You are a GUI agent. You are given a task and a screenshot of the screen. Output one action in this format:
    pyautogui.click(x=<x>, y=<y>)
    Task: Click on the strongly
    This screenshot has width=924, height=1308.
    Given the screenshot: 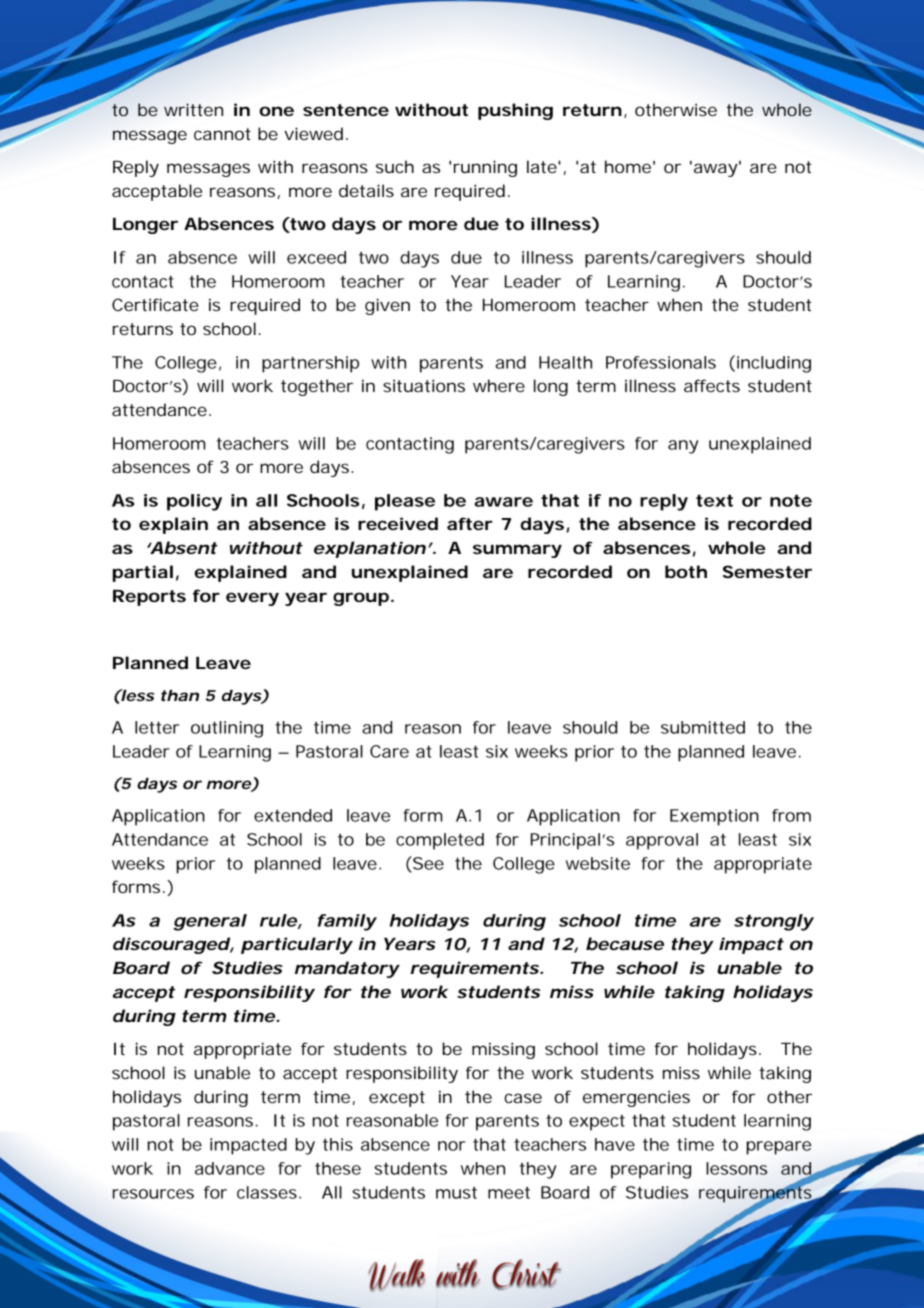 What is the action you would take?
    pyautogui.click(x=774, y=922)
